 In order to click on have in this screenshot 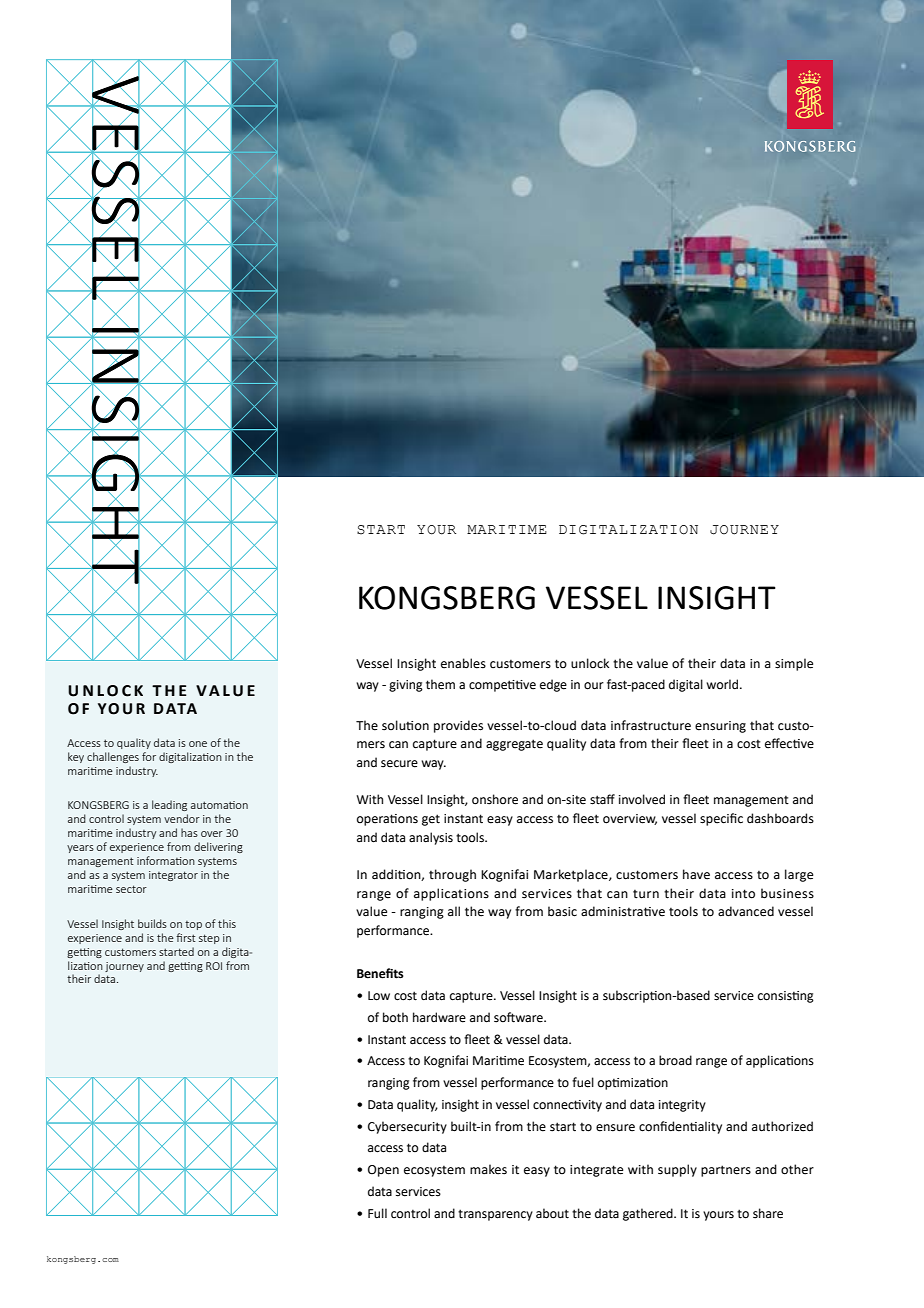, I will do `click(696, 874)`.
